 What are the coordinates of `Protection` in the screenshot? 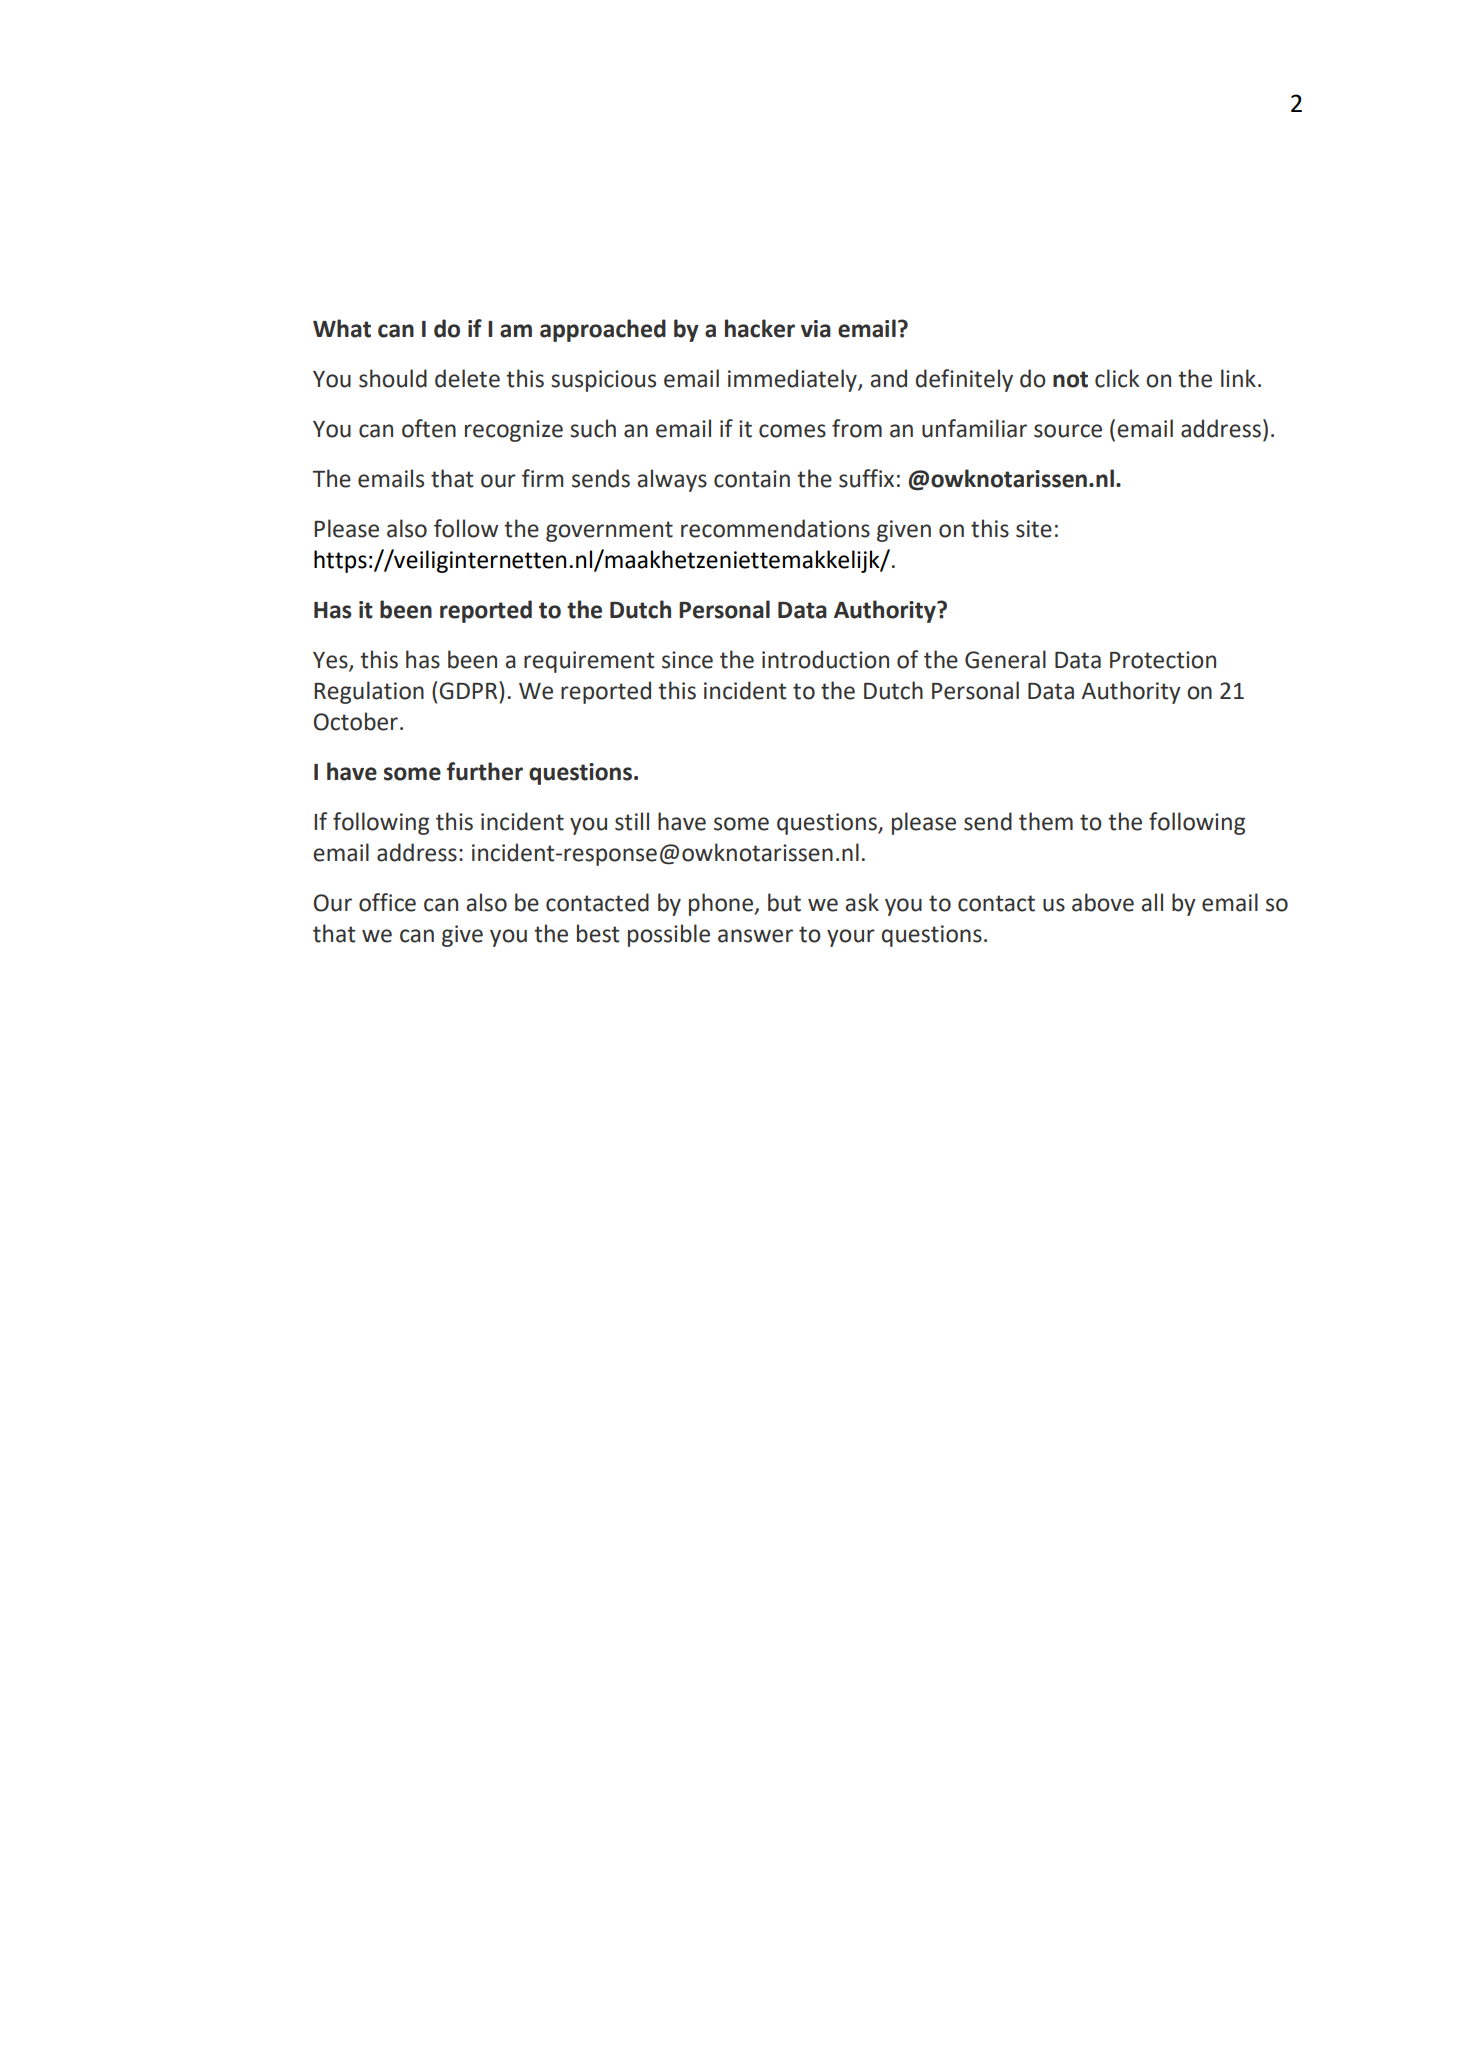 It's located at (1163, 660).
